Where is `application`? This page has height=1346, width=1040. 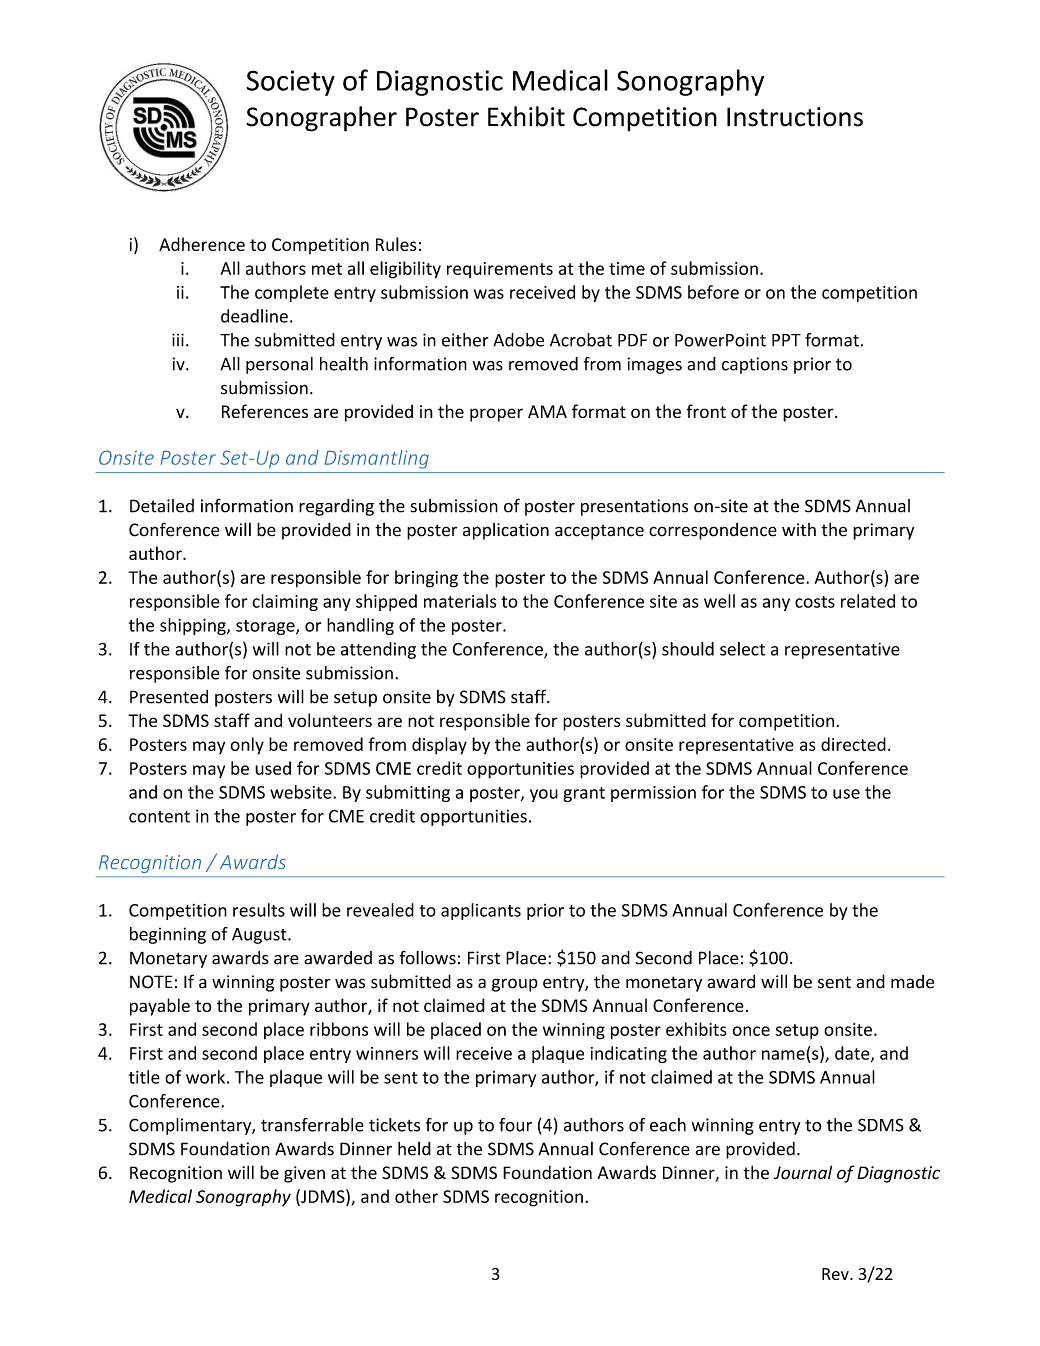 application is located at coordinates (506, 531).
